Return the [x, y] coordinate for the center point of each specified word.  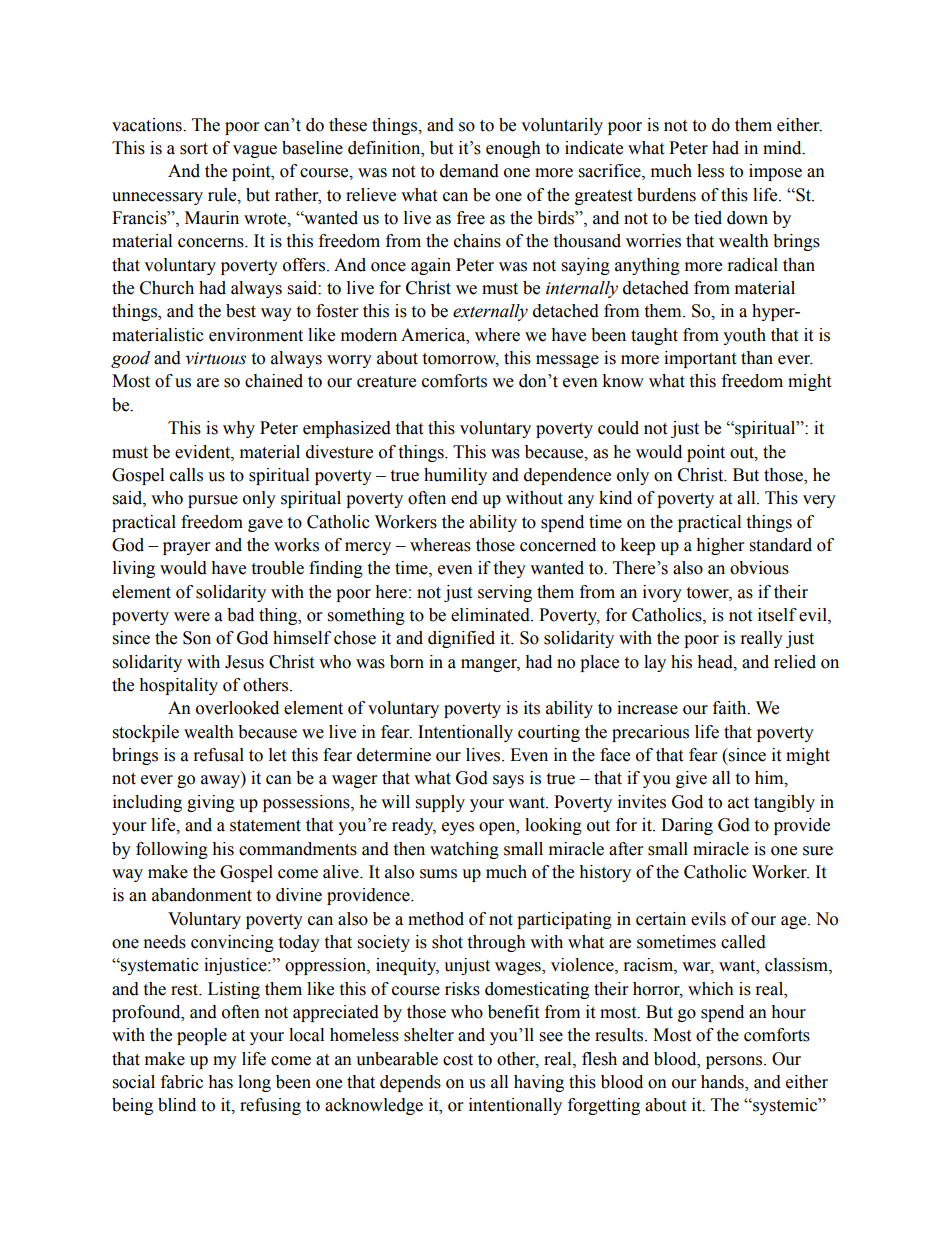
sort [194, 149]
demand [469, 171]
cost [458, 1060]
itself [777, 615]
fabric [182, 1082]
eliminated [491, 615]
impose [775, 172]
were [192, 617]
